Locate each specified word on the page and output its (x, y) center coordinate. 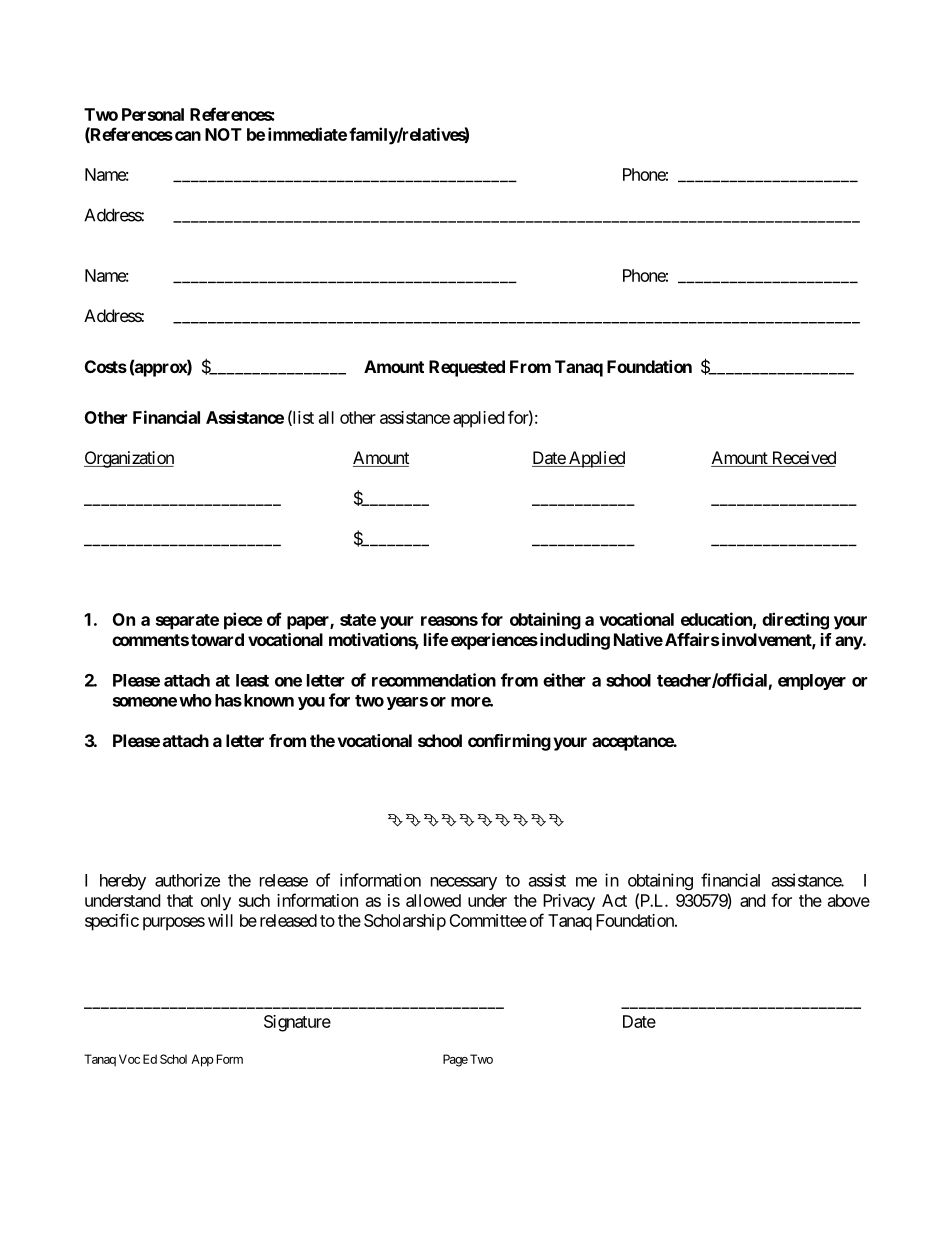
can (188, 136)
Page (455, 1060)
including (573, 641)
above (849, 900)
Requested (467, 368)
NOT (223, 134)
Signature (297, 1023)
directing (795, 621)
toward (217, 639)
